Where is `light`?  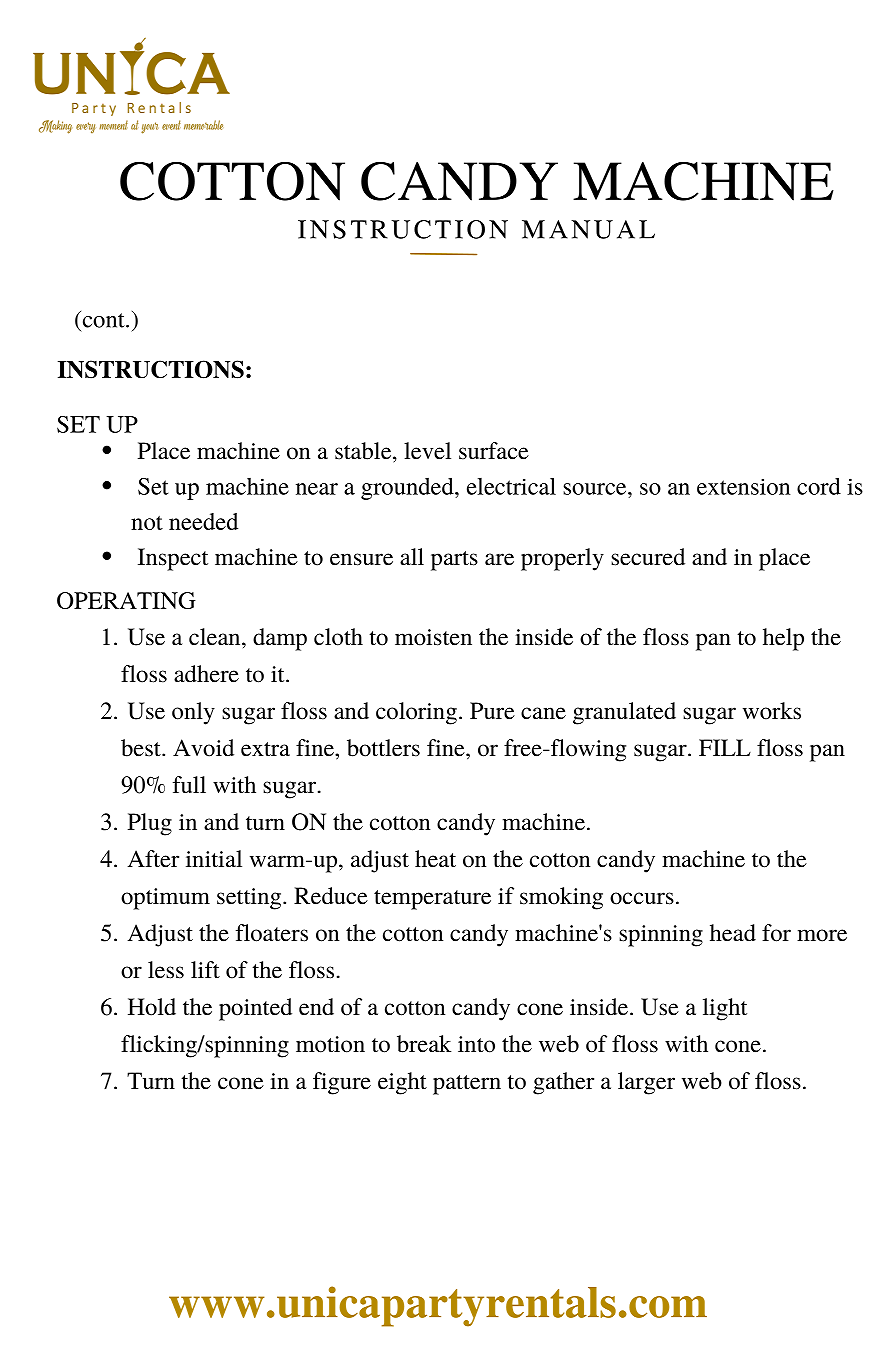
light is located at coordinates (725, 1009).
